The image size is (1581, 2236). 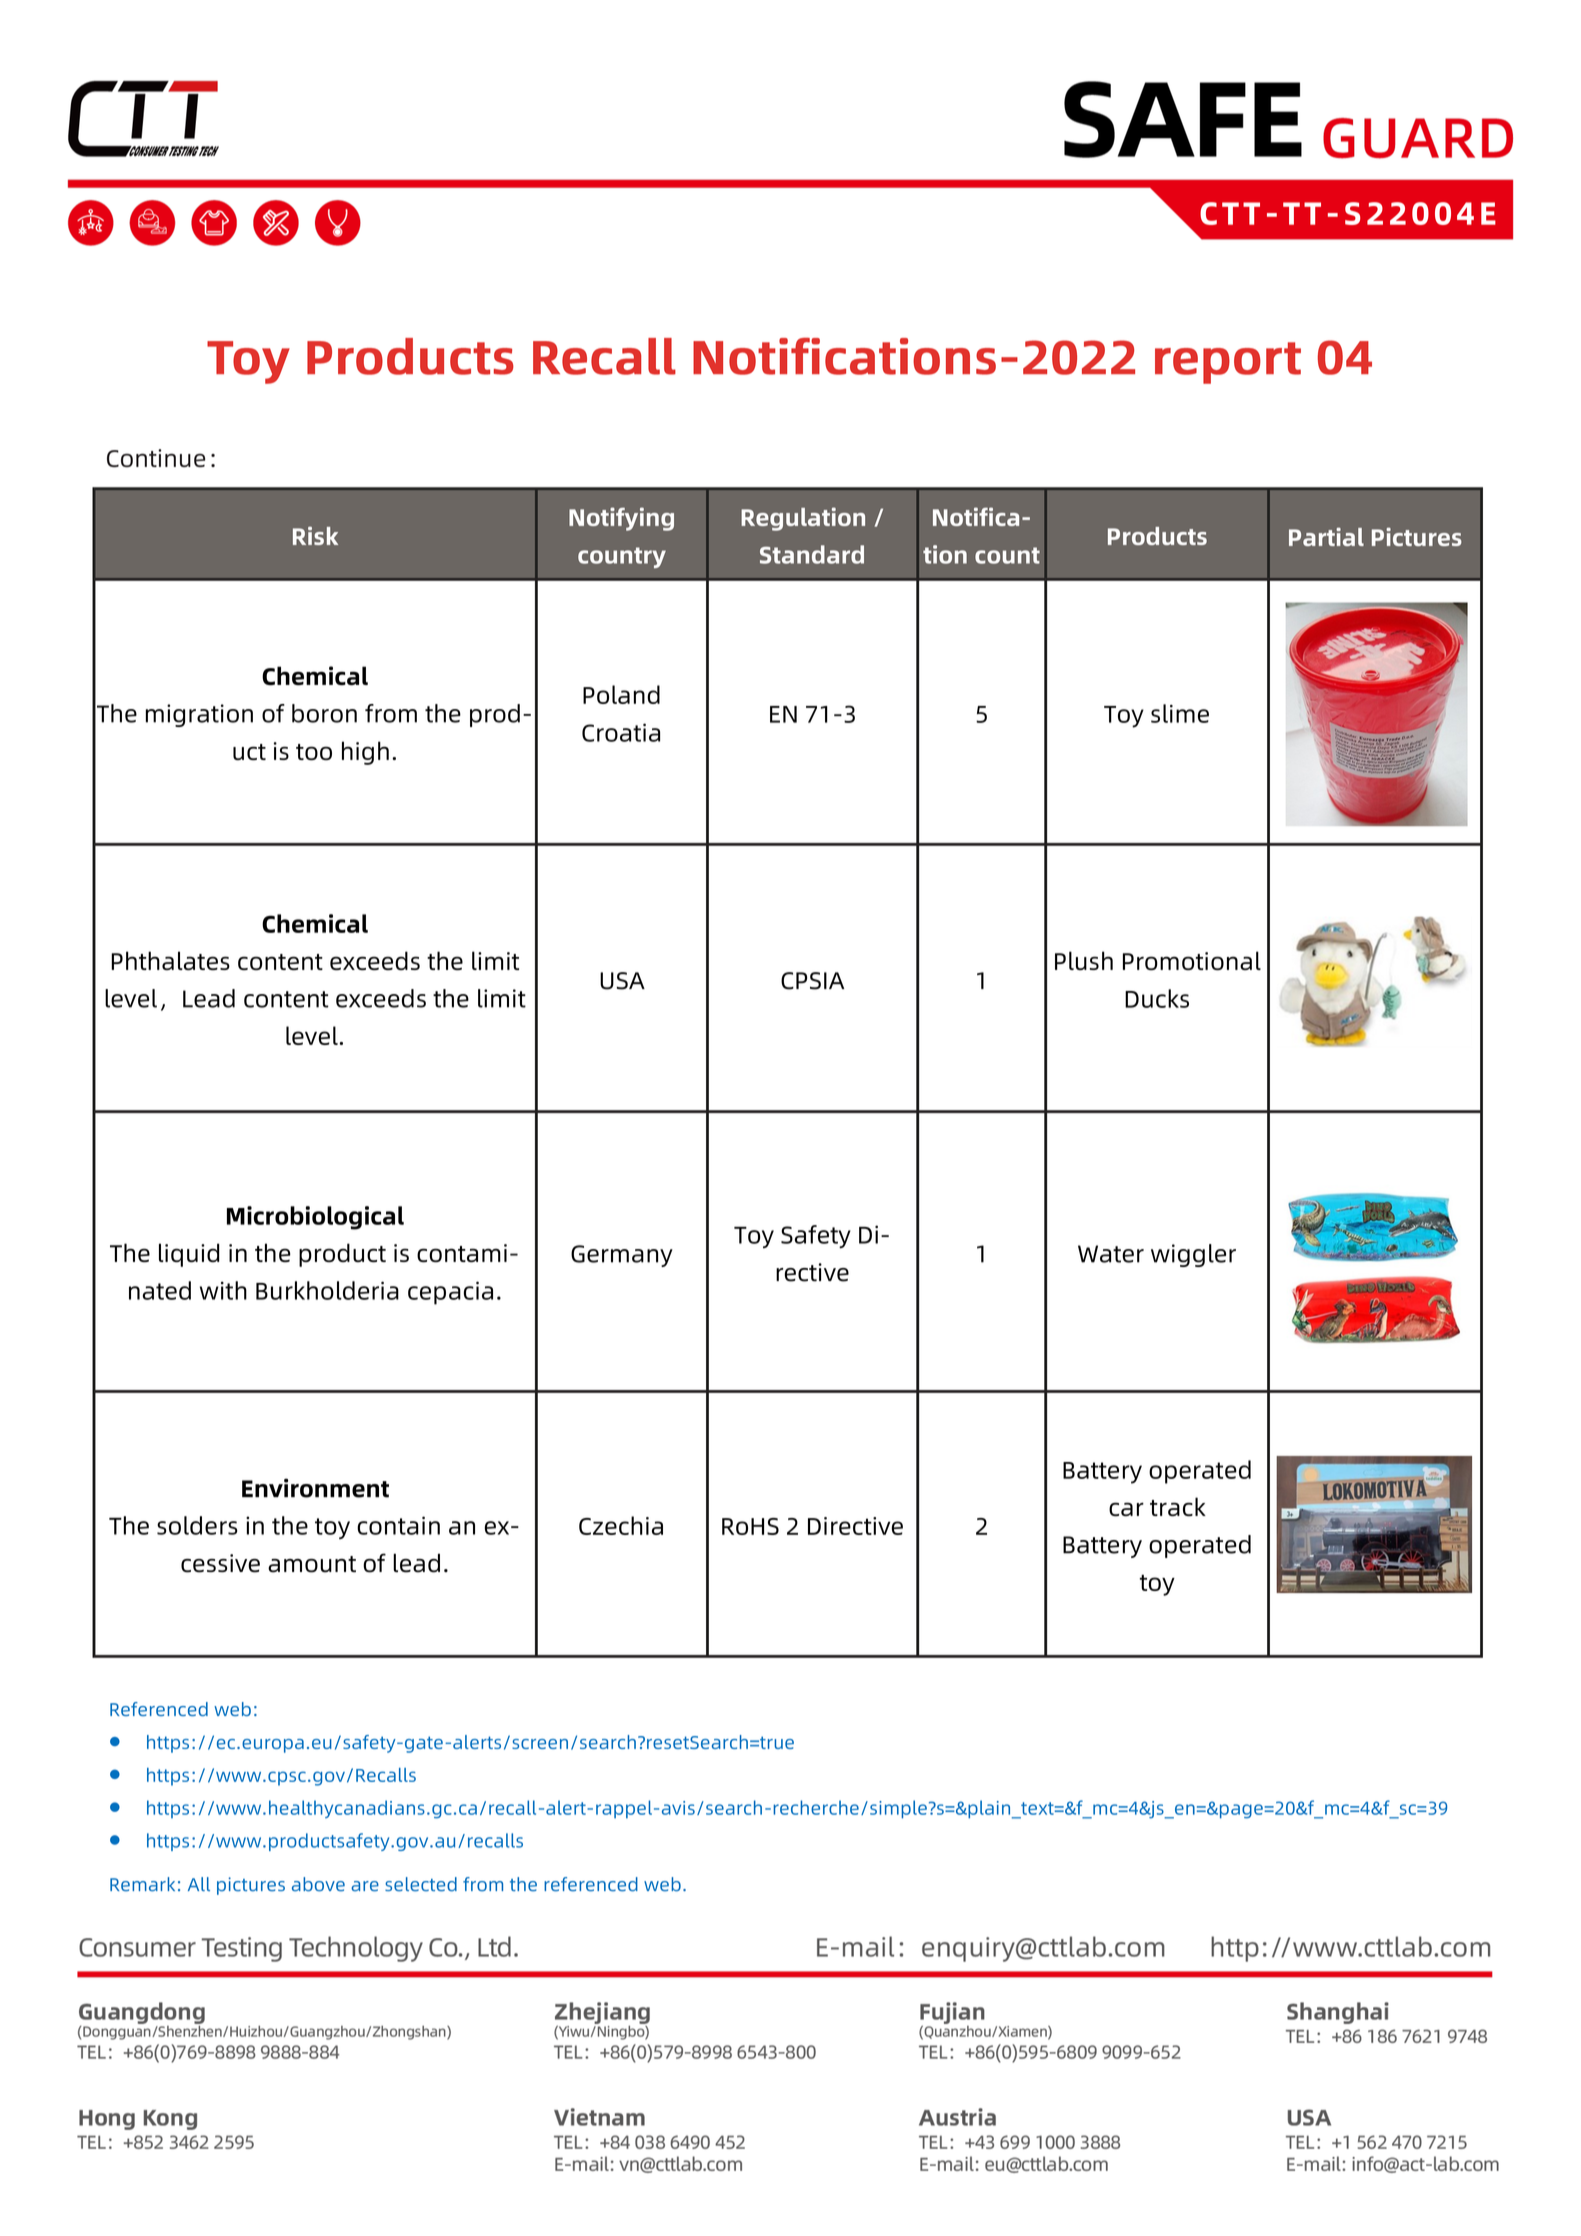 What do you see at coordinates (315, 1218) in the screenshot?
I see `Microbiological` at bounding box center [315, 1218].
